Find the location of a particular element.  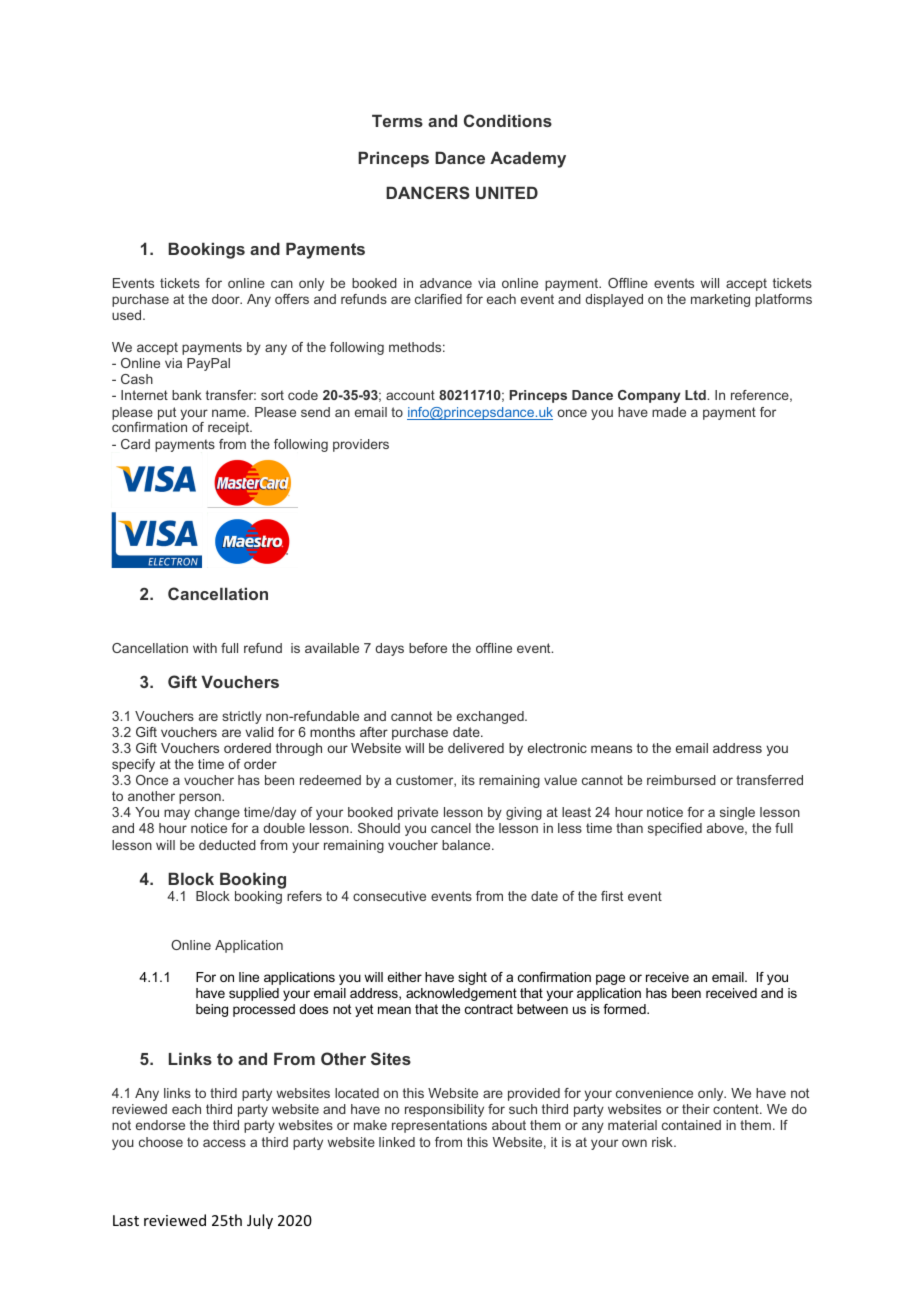

reimbursed is located at coordinates (681, 780).
